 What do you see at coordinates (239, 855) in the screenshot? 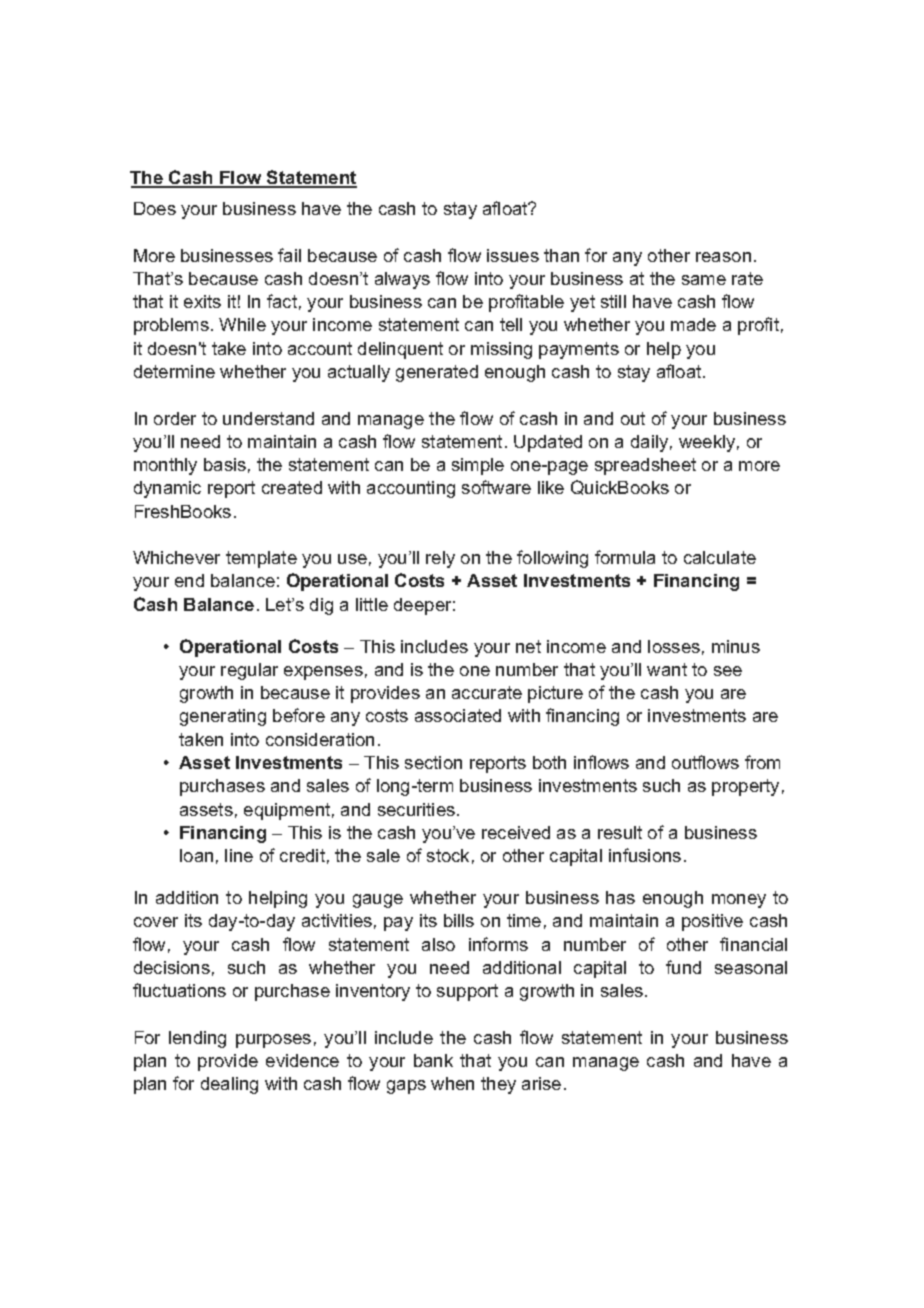
I see `line` at bounding box center [239, 855].
